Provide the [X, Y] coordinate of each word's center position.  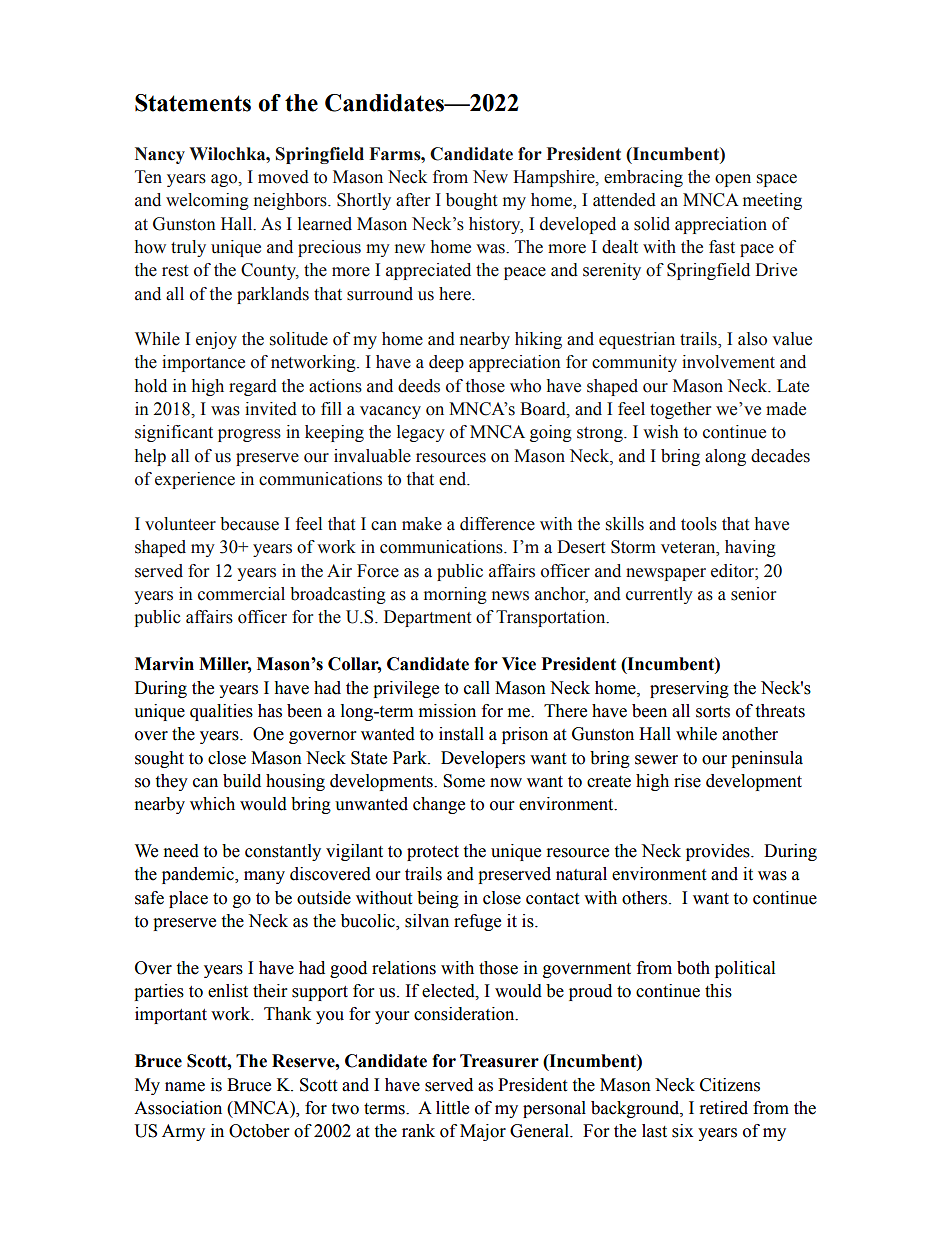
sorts [713, 712]
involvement [728, 362]
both [693, 968]
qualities [221, 712]
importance [203, 363]
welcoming [207, 201]
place [188, 899]
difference [497, 524]
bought [471, 201]
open [733, 180]
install [461, 734]
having [750, 548]
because [249, 524]
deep [446, 363]
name [185, 1087]
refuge [477, 922]
